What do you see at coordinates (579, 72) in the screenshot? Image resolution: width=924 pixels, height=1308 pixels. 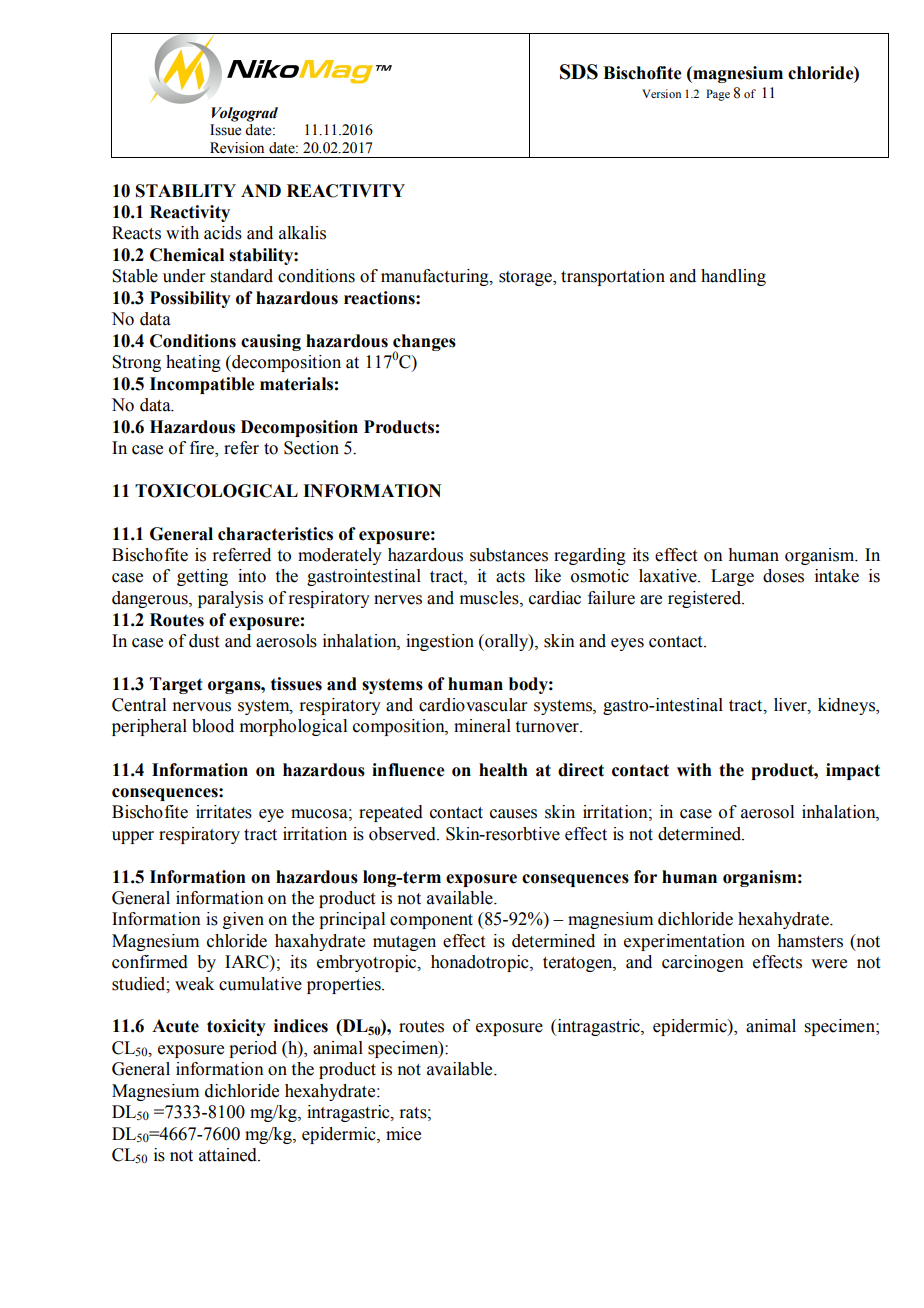 I see `SDS` at bounding box center [579, 72].
